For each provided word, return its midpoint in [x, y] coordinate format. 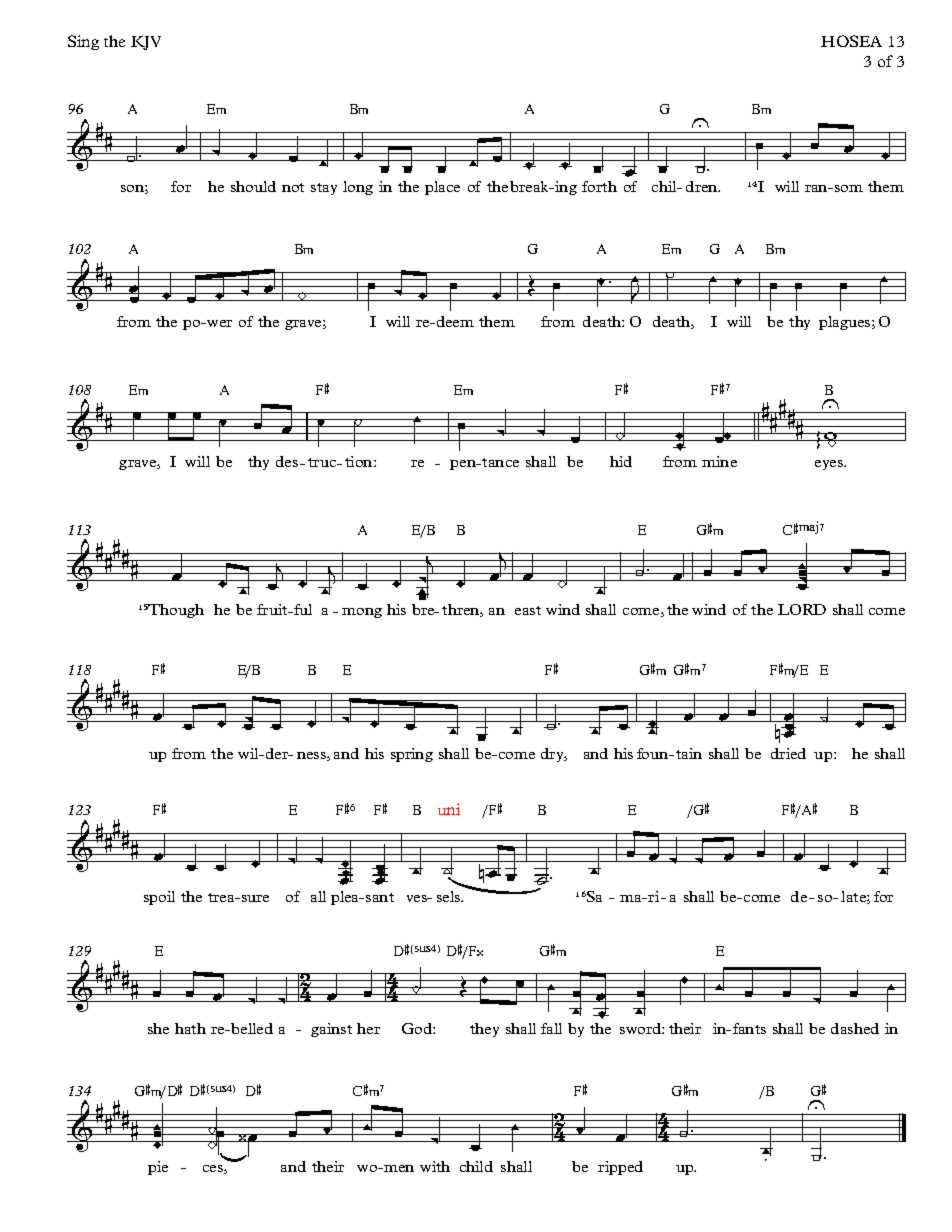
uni [449, 809]
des [287, 461]
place [442, 188]
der [278, 753]
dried [788, 753]
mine [719, 461]
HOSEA [851, 41]
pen [463, 465]
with [435, 1166]
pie [158, 1168]
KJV [146, 43]
